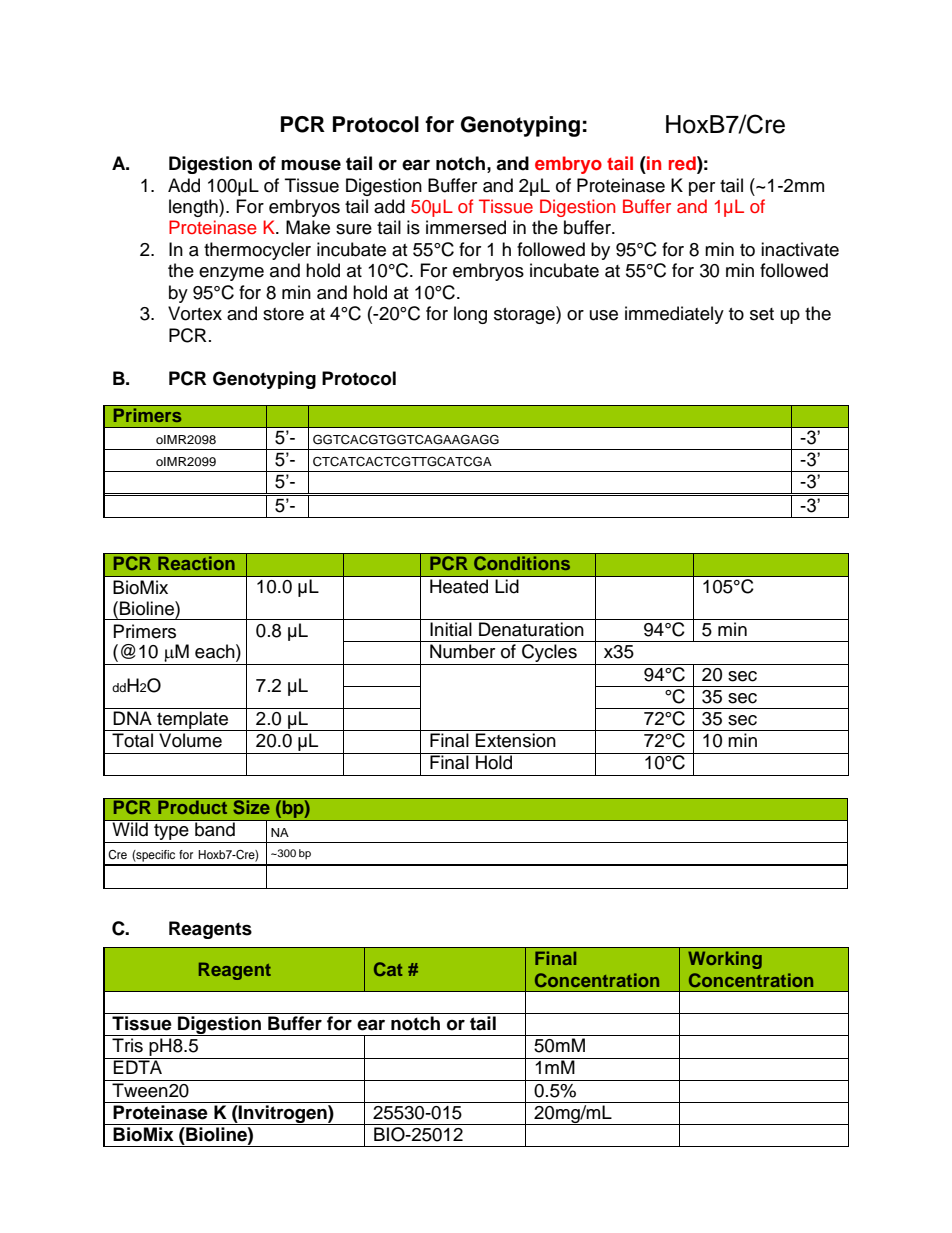 The width and height of the image is (952, 1233). What do you see at coordinates (138, 1066) in the image?
I see `EDTA` at bounding box center [138, 1066].
